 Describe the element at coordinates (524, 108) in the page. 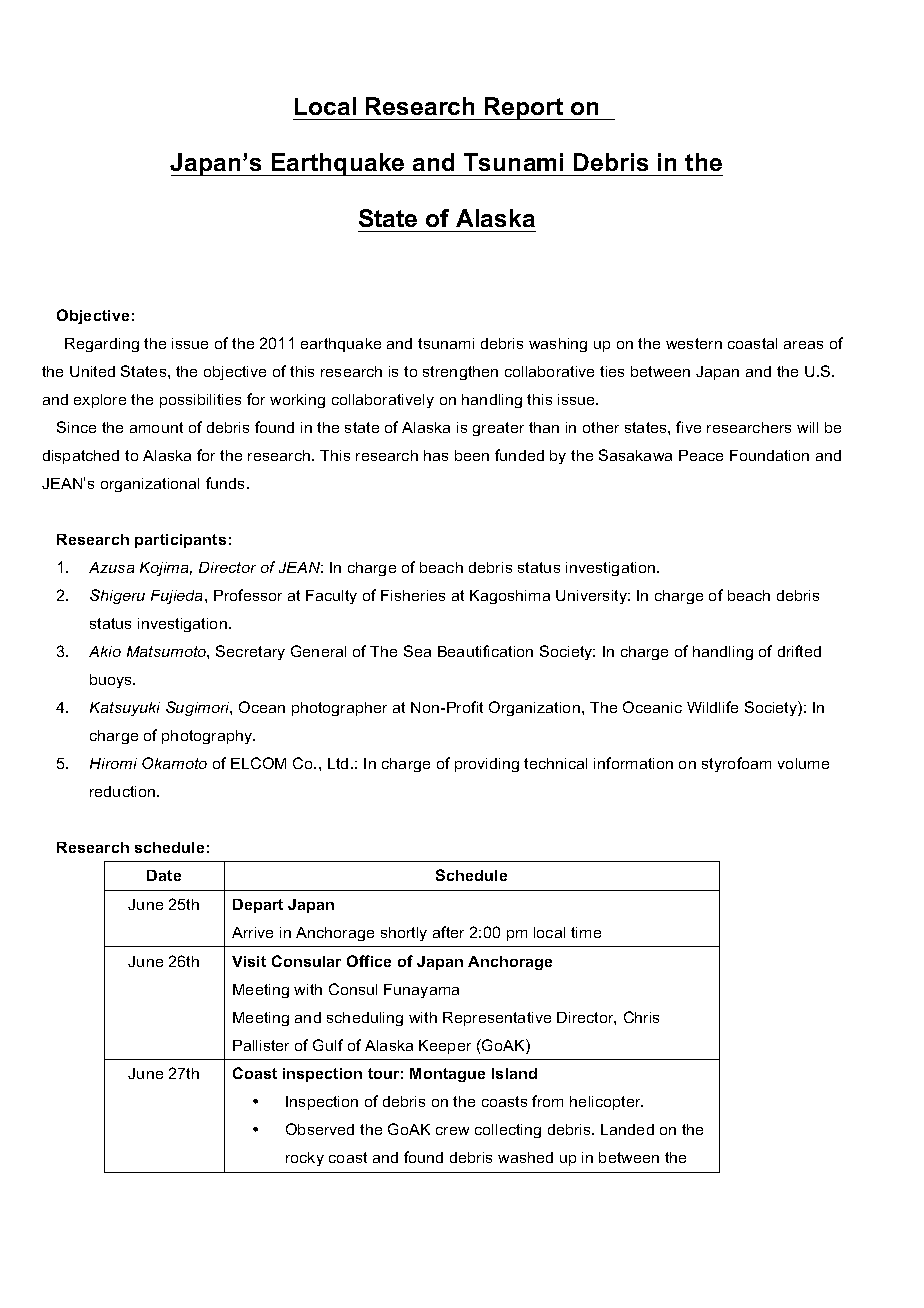

I see `Report` at that location.
